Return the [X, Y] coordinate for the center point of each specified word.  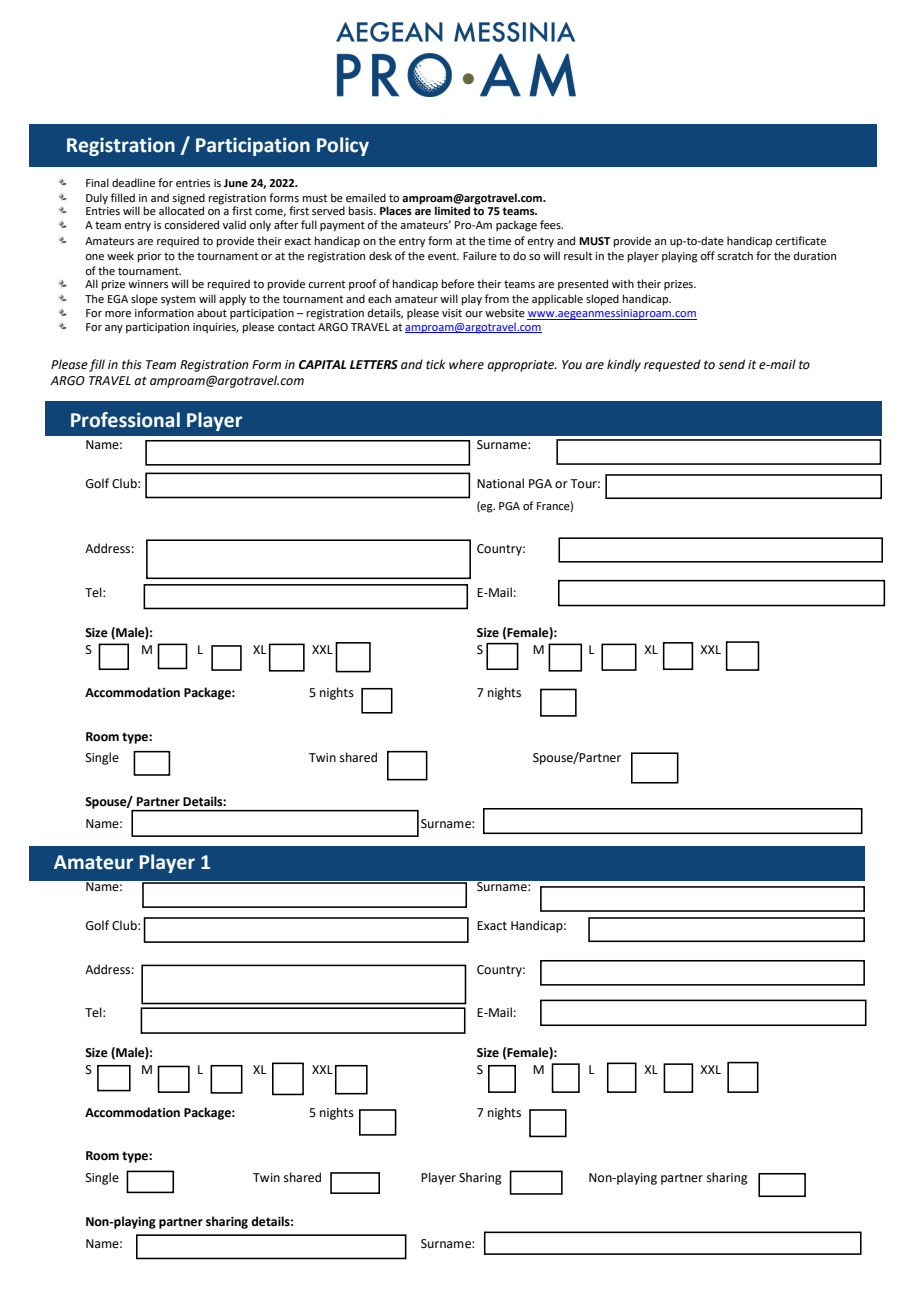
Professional [125, 420]
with [623, 283]
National [500, 483]
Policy [343, 146]
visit [452, 313]
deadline [133, 182]
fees [551, 224]
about [212, 312]
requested [672, 365]
